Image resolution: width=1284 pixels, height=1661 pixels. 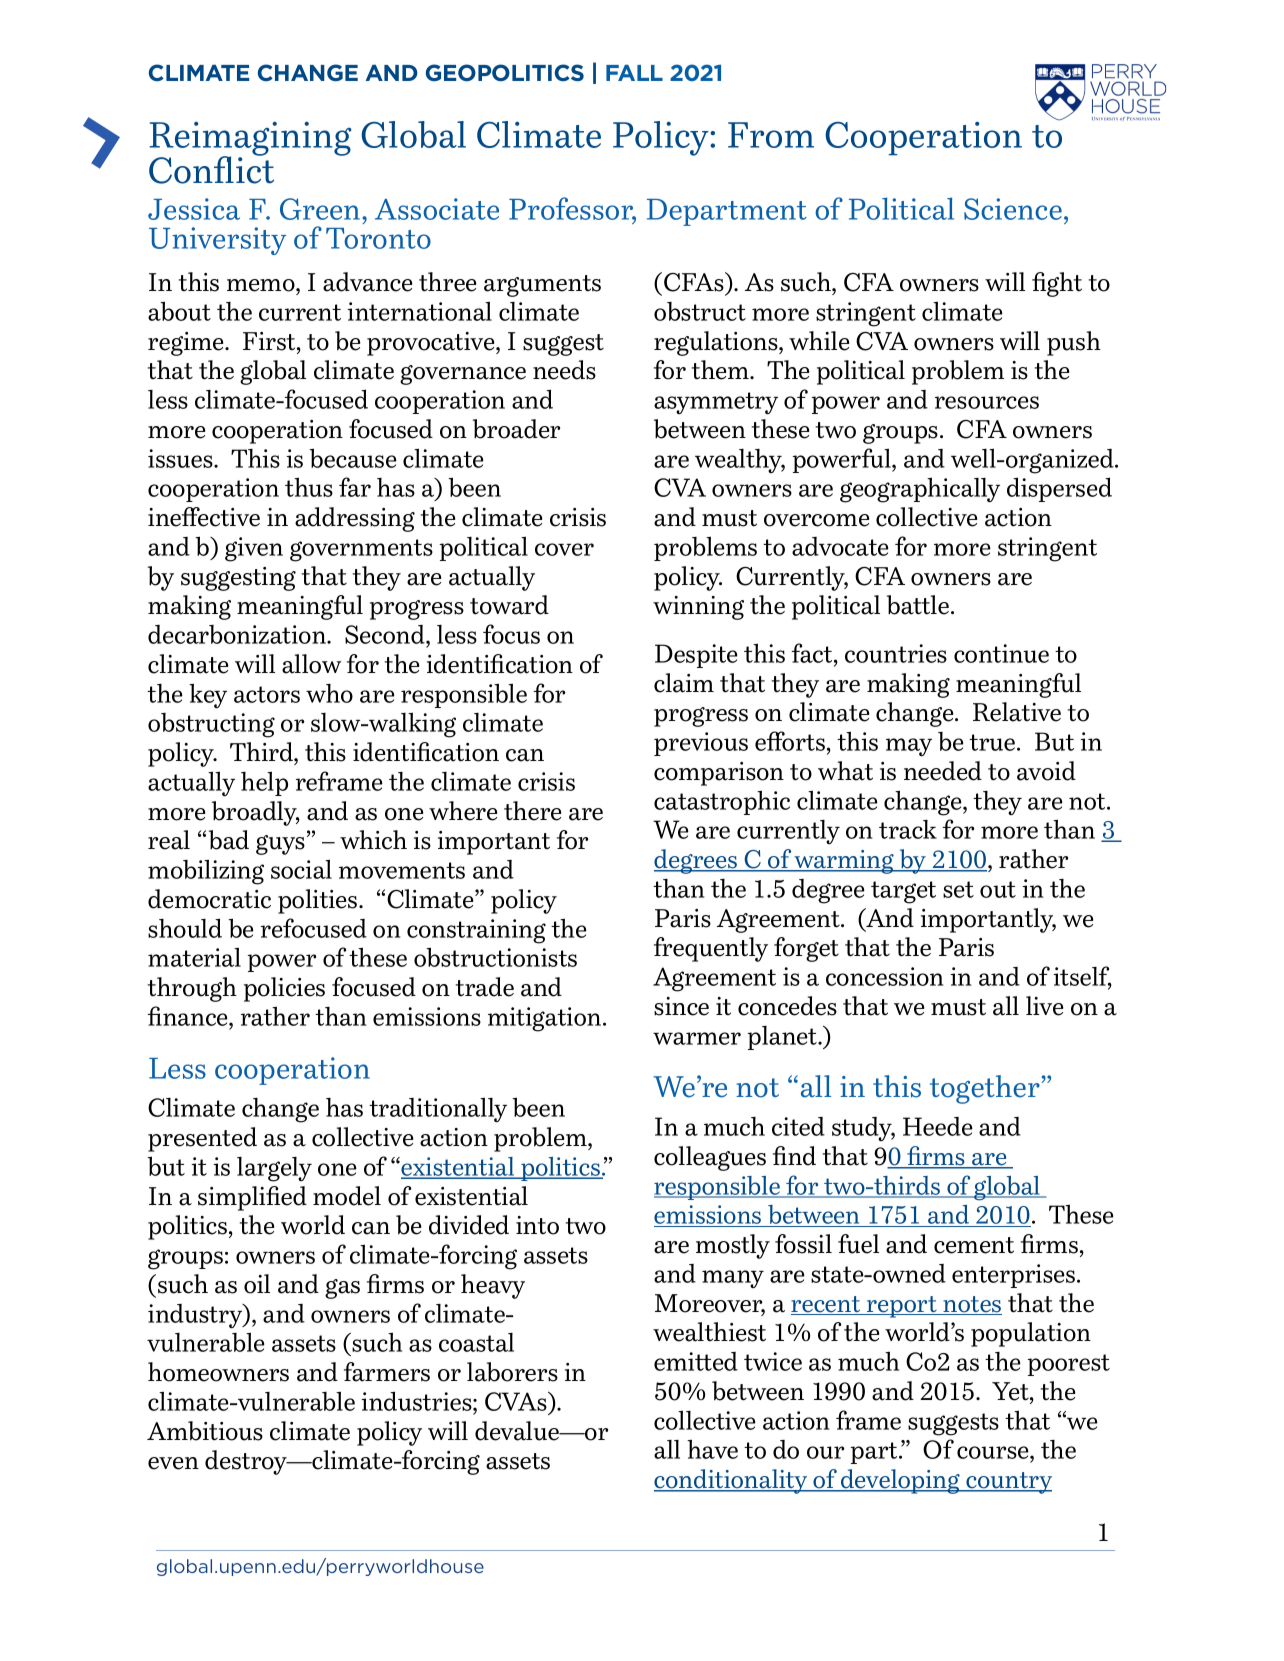 I want to click on live, so click(x=1044, y=1006).
